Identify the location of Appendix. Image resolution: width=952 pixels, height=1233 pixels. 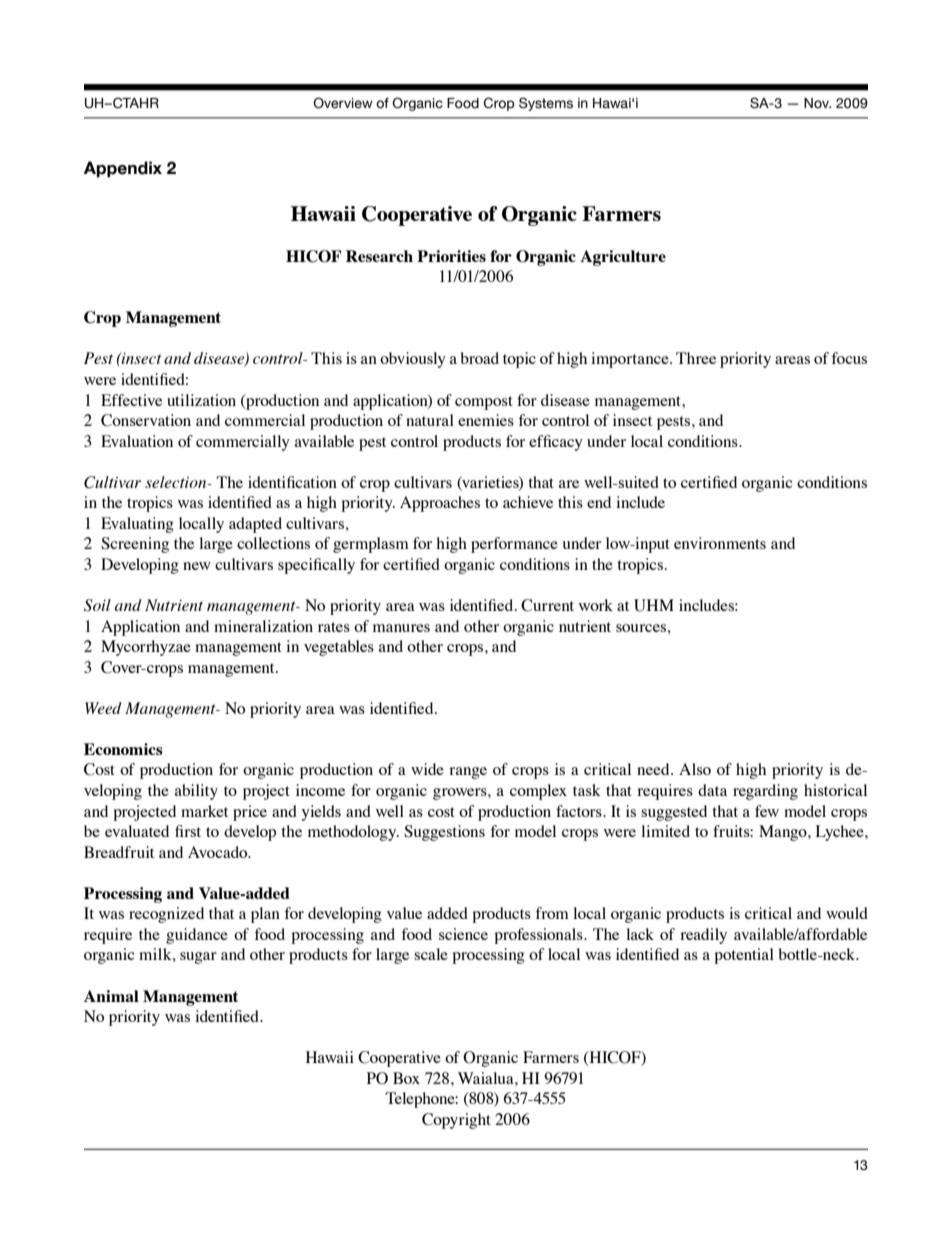
(123, 169).
